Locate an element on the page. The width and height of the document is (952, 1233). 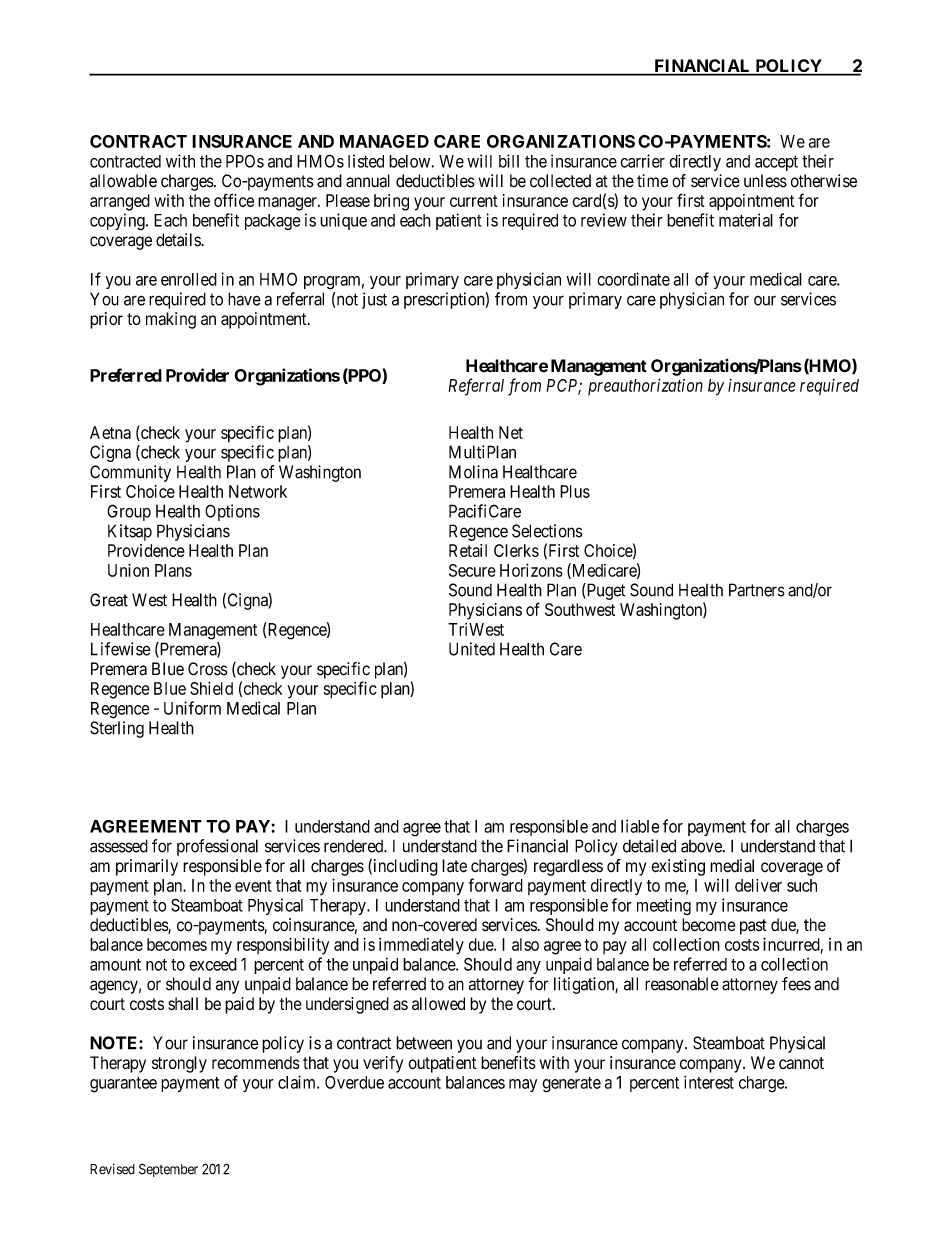
Providence is located at coordinates (146, 550).
